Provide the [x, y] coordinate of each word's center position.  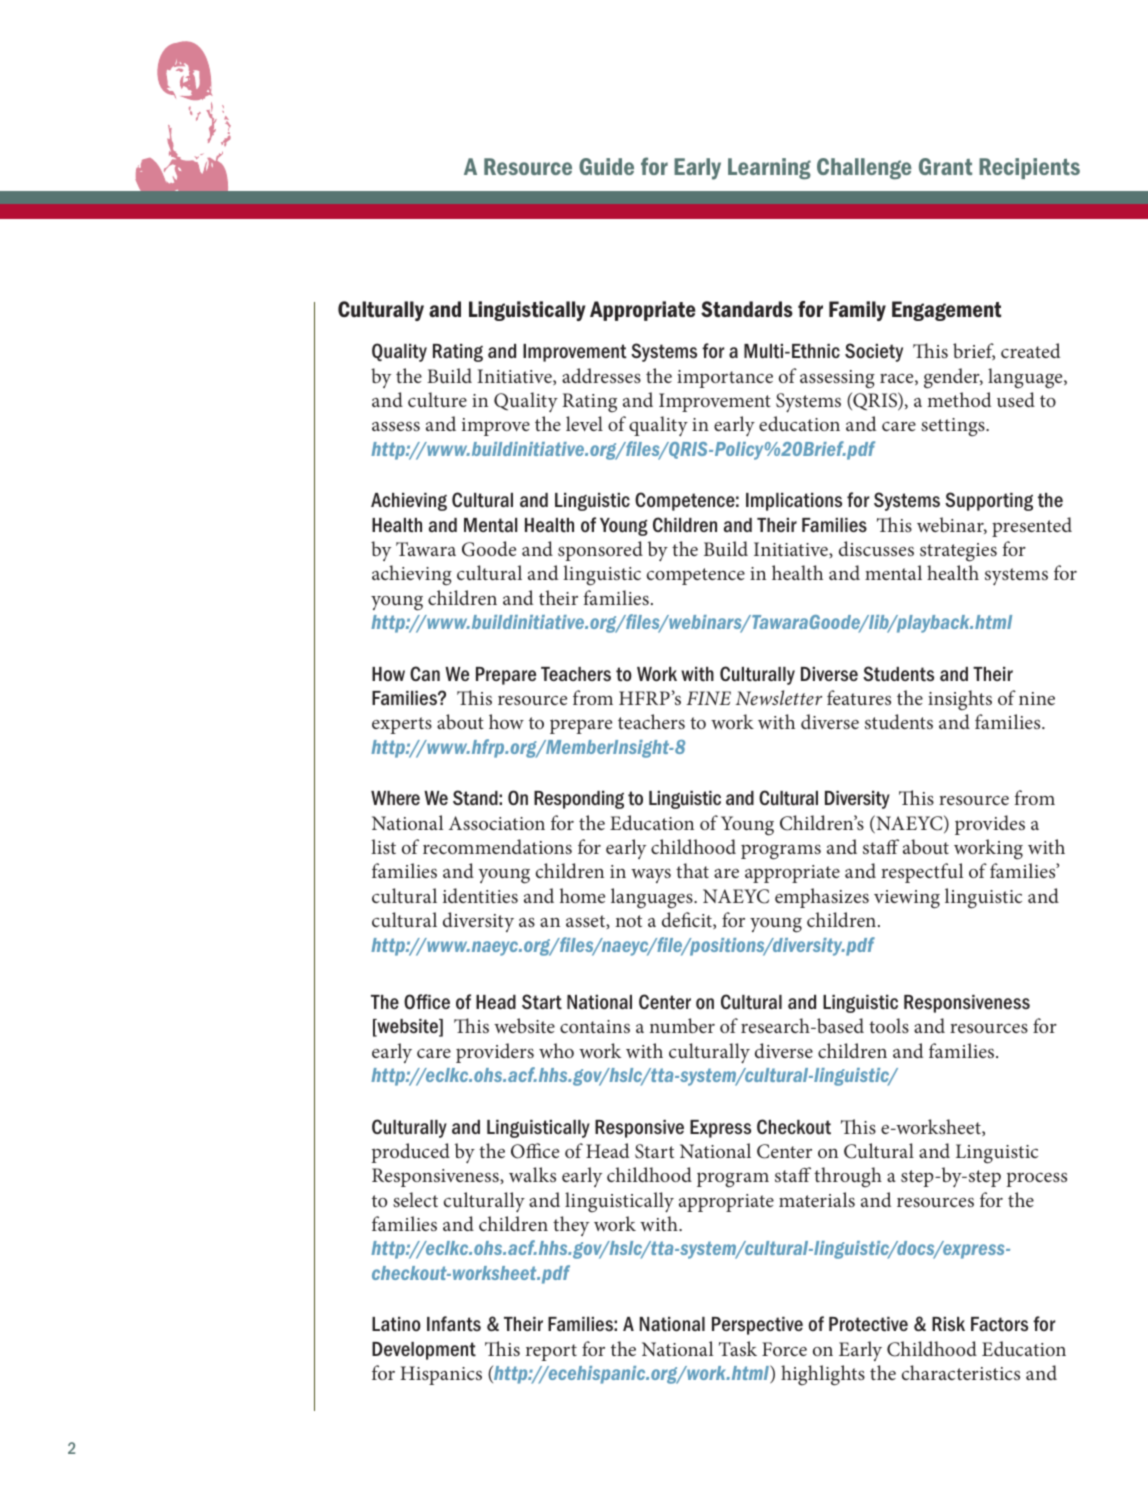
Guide [606, 166]
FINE [708, 698]
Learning [769, 169]
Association [497, 823]
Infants [454, 1324]
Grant [945, 166]
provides [990, 825]
